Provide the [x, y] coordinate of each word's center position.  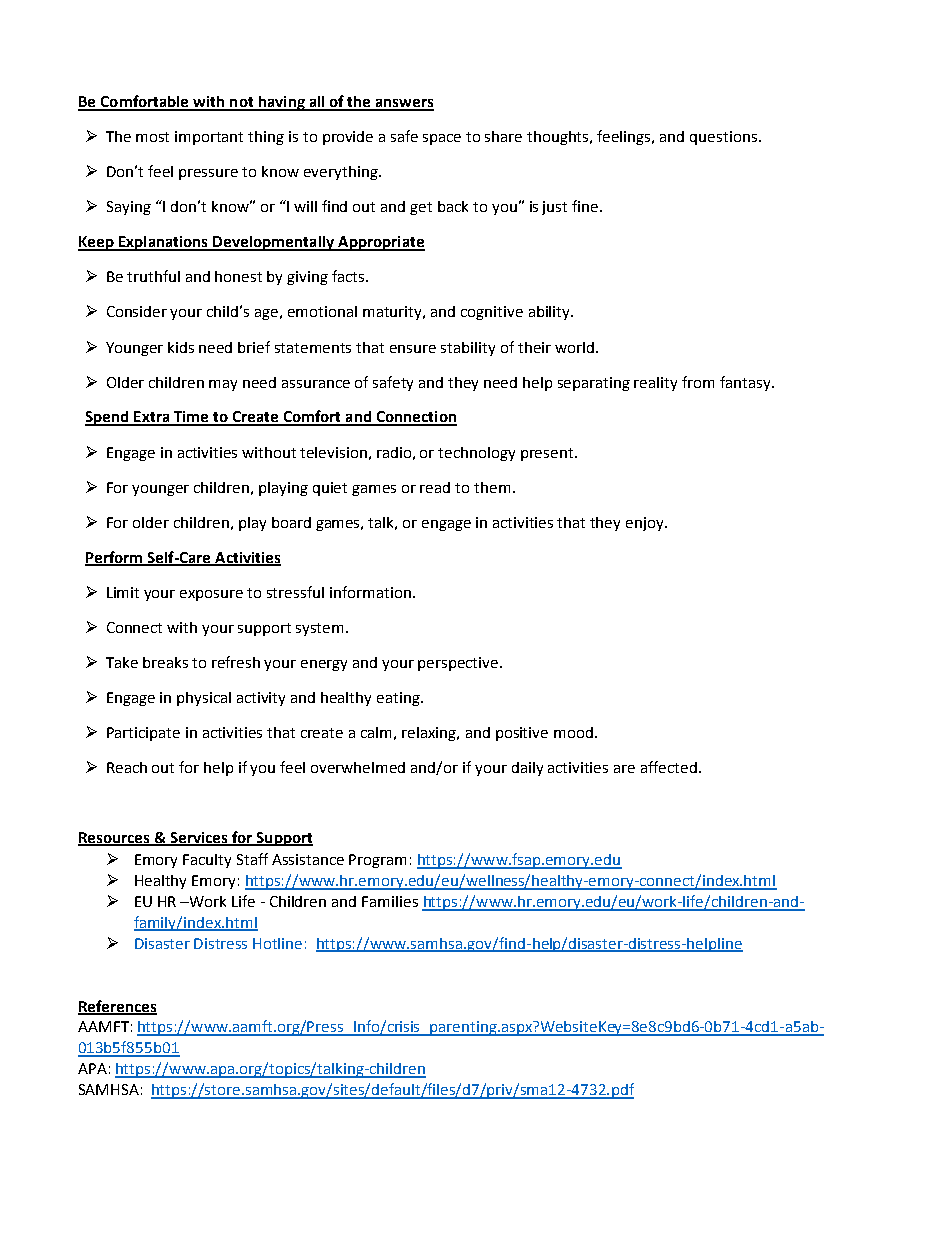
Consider [137, 311]
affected [669, 767]
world [574, 347]
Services [199, 838]
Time [191, 418]
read [435, 487]
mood [573, 732]
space [442, 139]
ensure [413, 349]
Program [377, 861]
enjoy [646, 524]
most [152, 137]
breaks [165, 662]
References [117, 1007]
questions [723, 138]
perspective [459, 664]
